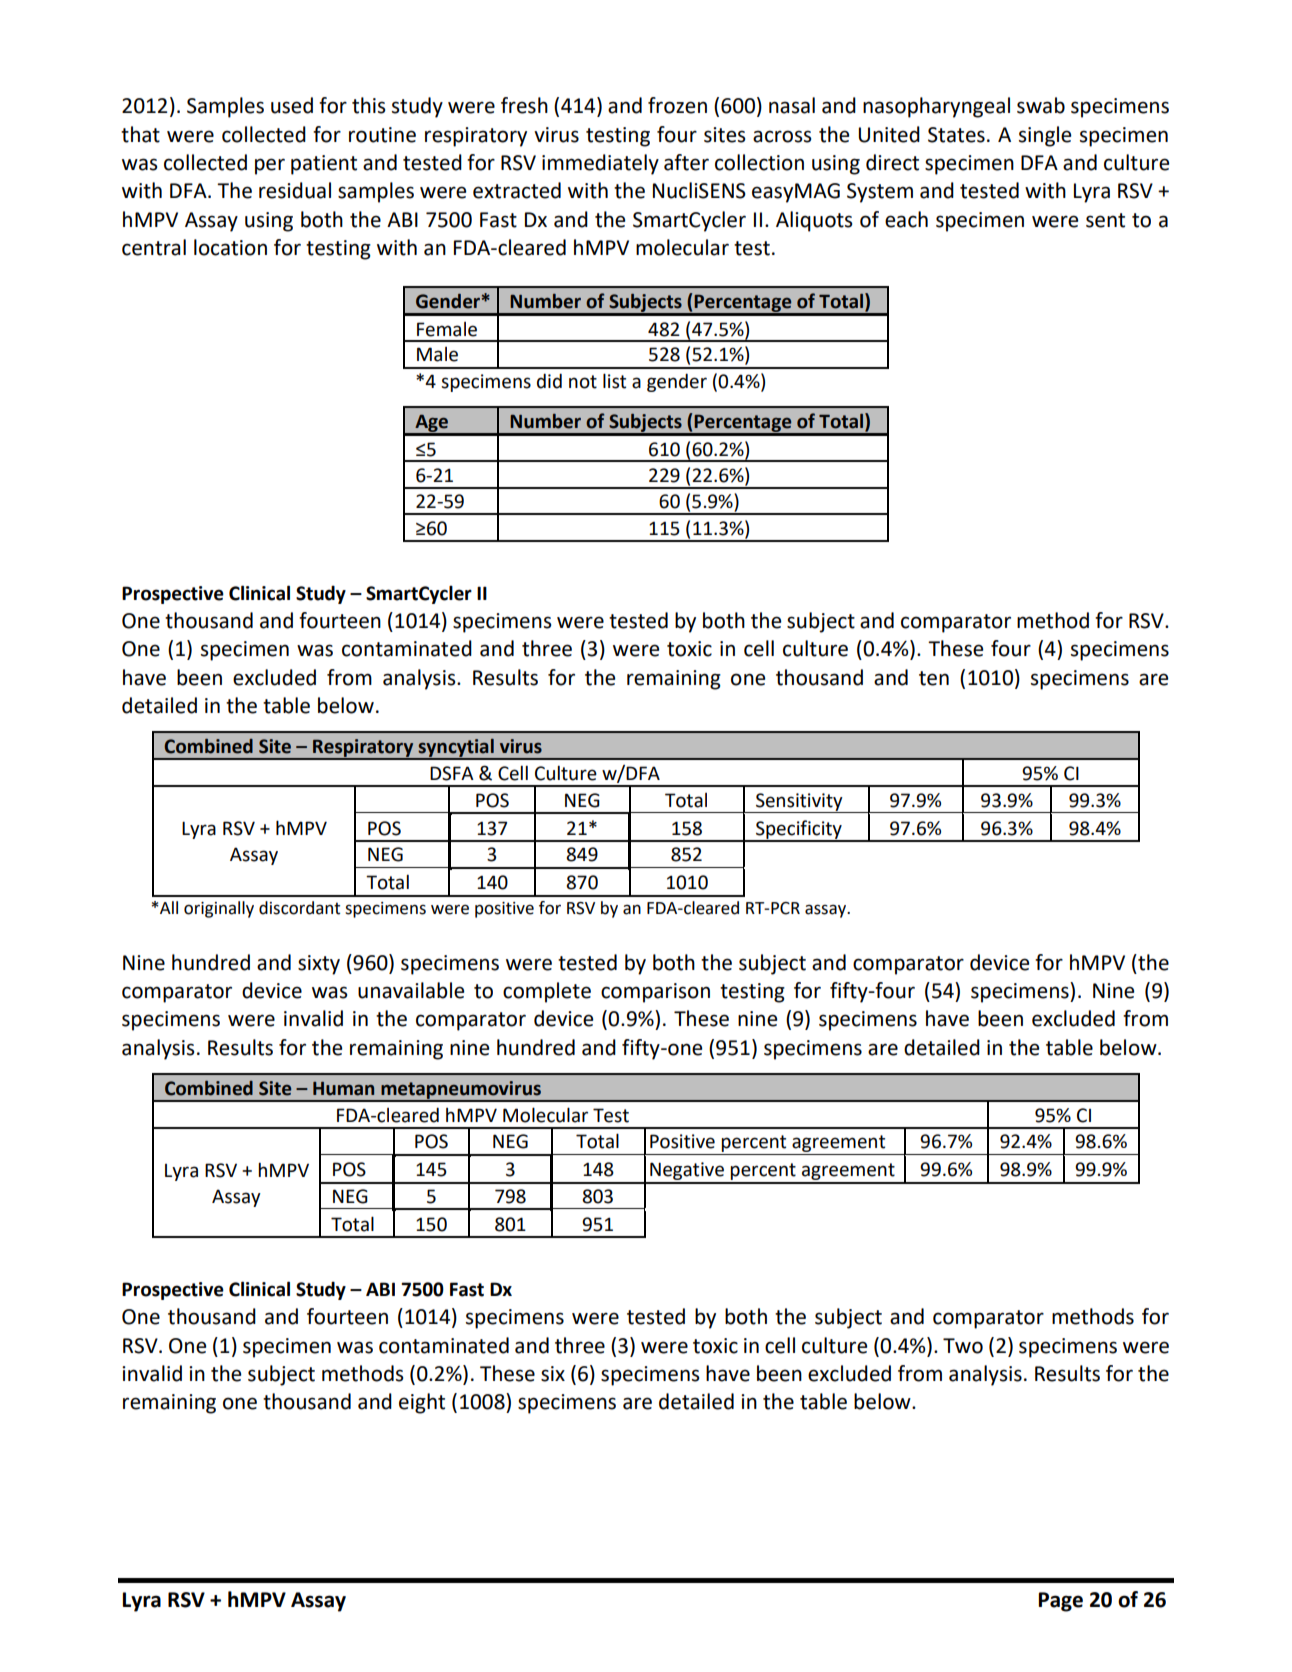  What do you see at coordinates (1061, 1602) in the image?
I see `Page` at bounding box center [1061, 1602].
